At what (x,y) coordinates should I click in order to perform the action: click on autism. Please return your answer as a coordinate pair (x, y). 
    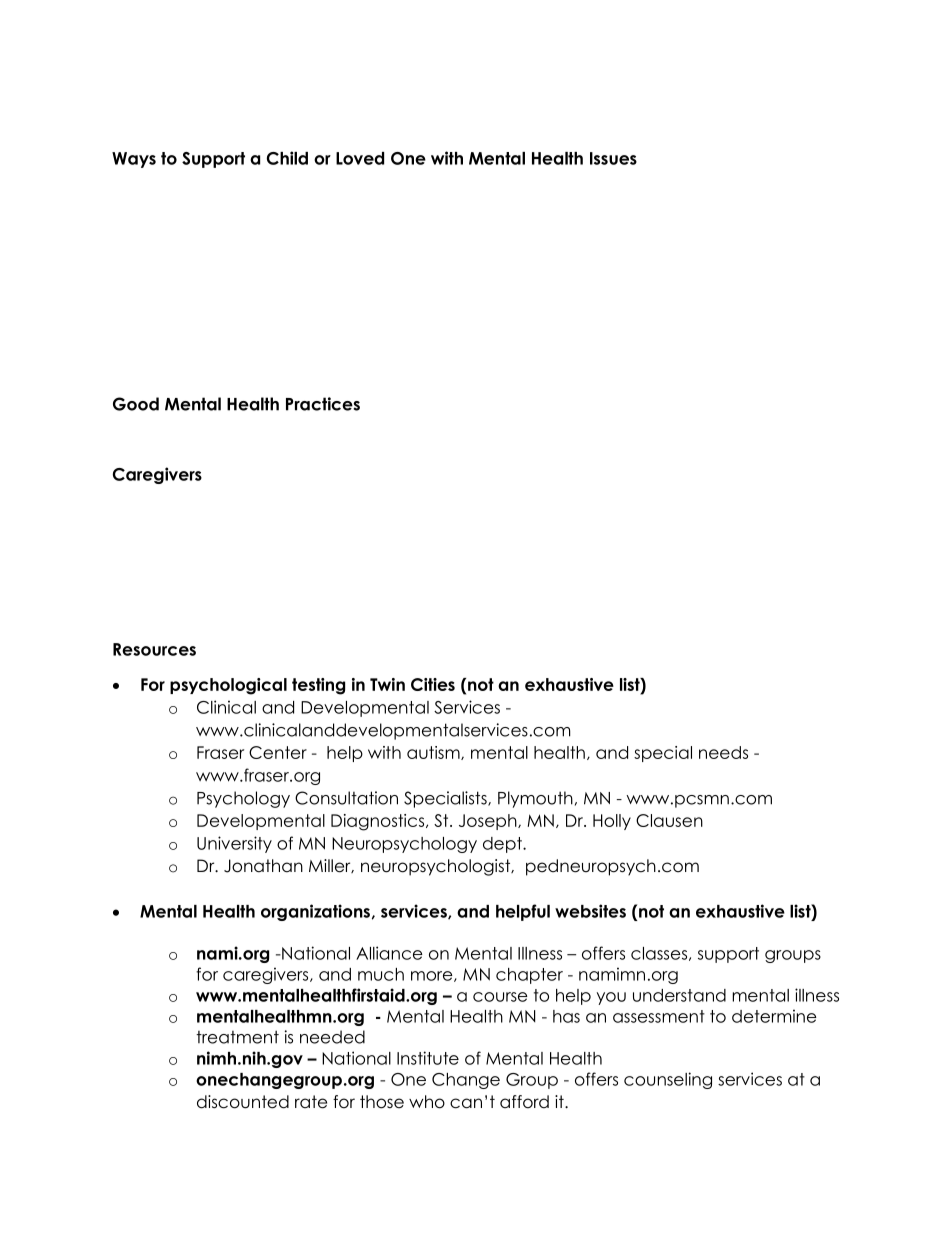
    Looking at the image, I should click on (434, 753).
